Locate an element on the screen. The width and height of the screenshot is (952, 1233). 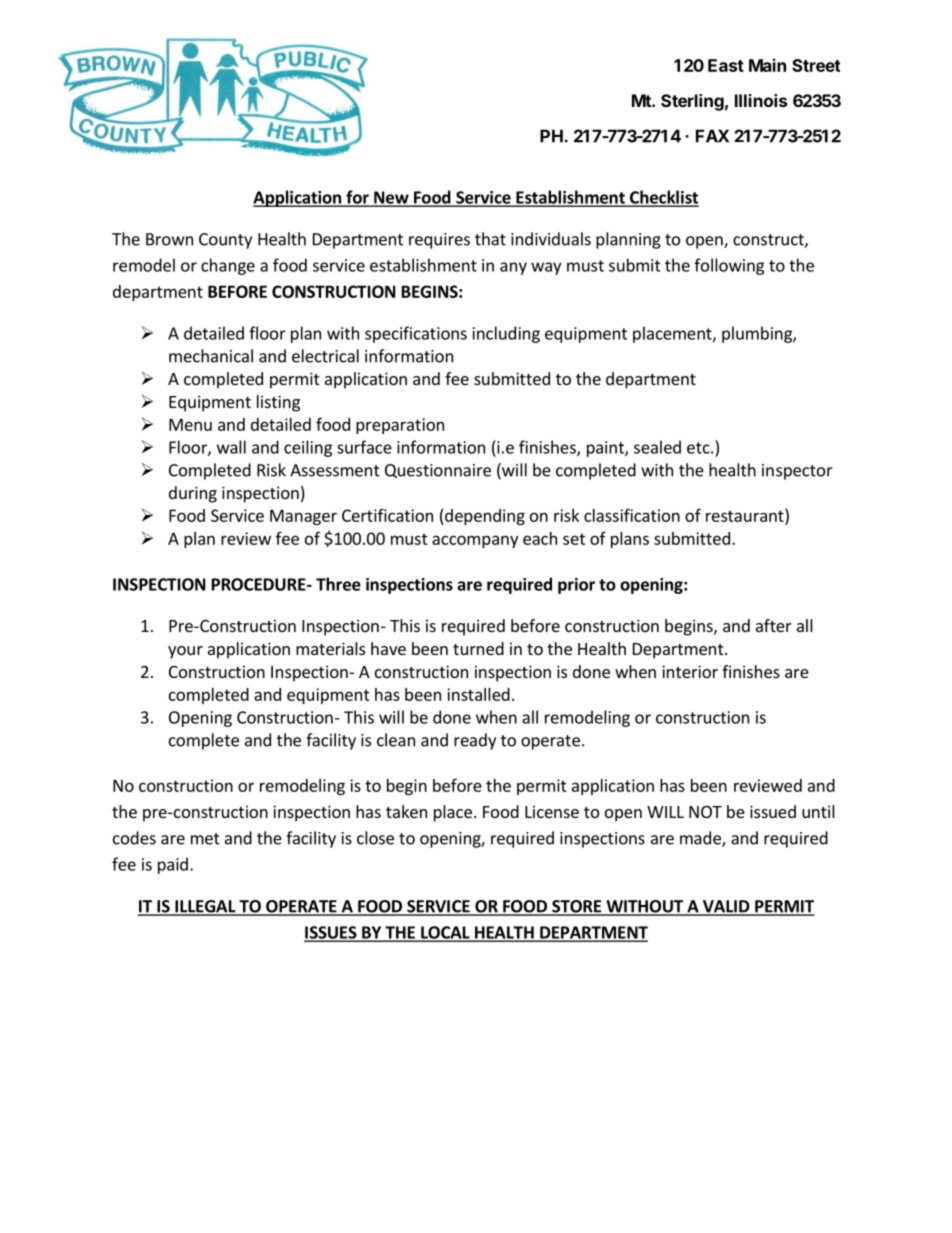
your is located at coordinates (185, 652).
